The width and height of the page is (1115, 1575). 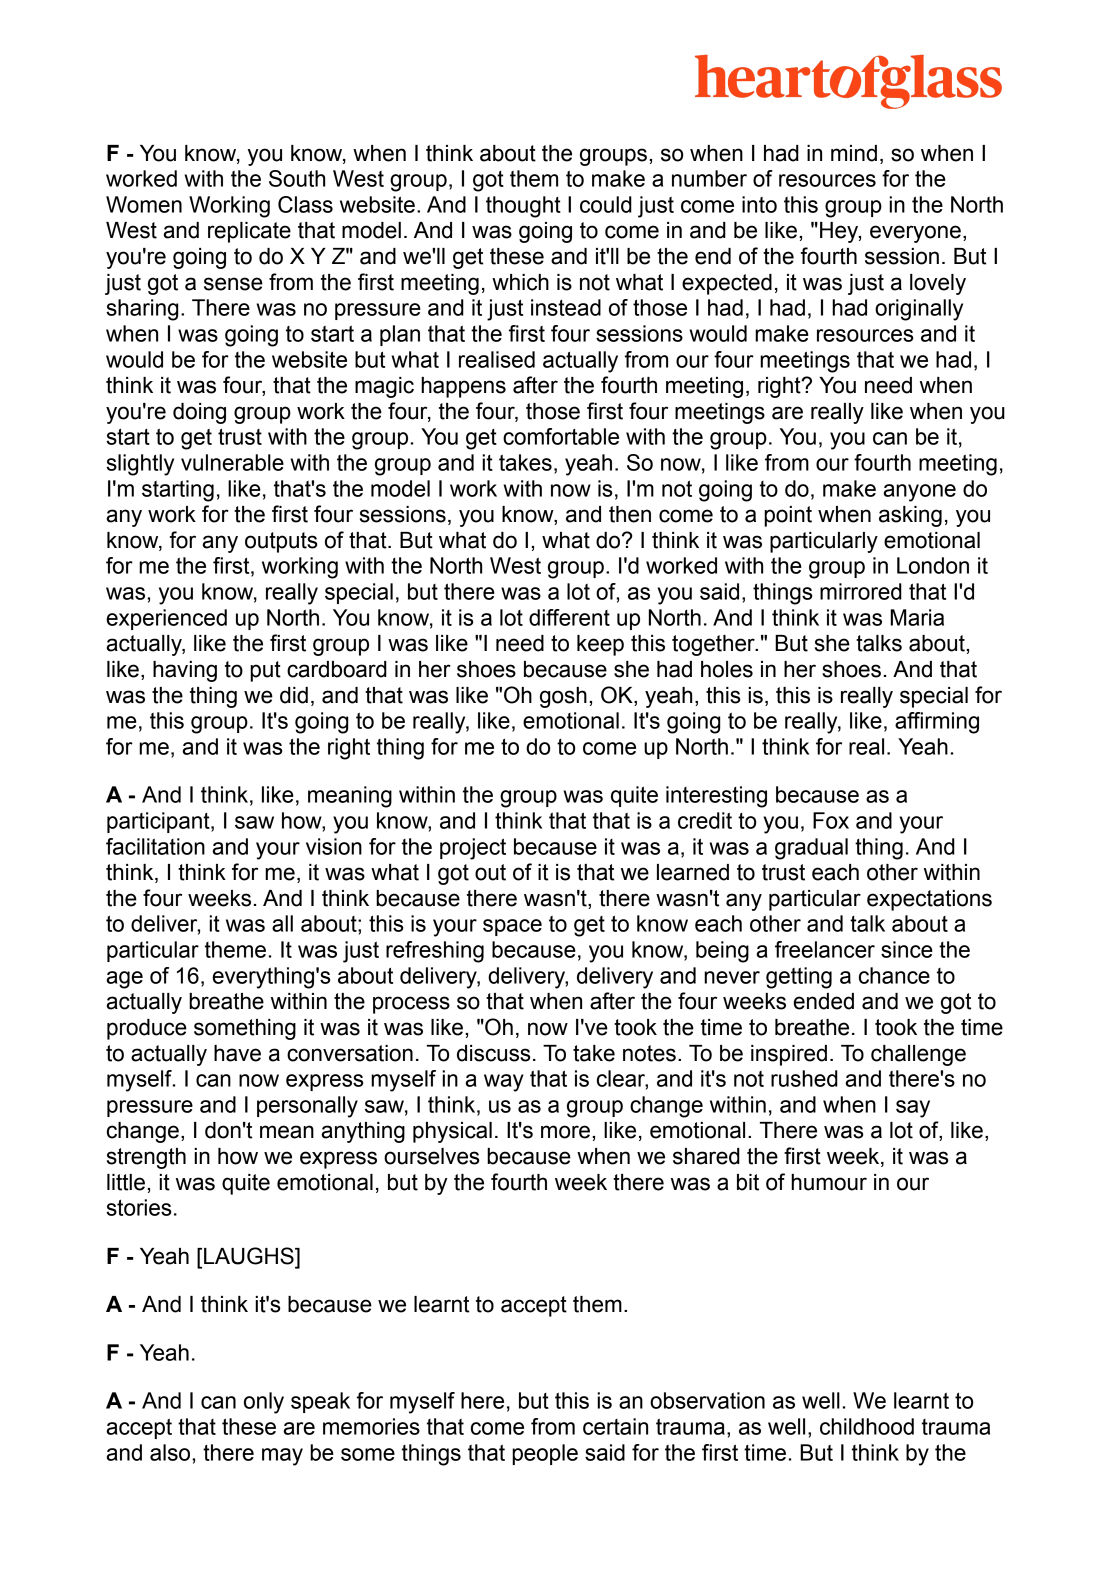 What do you see at coordinates (854, 153) in the page?
I see `mind` at bounding box center [854, 153].
